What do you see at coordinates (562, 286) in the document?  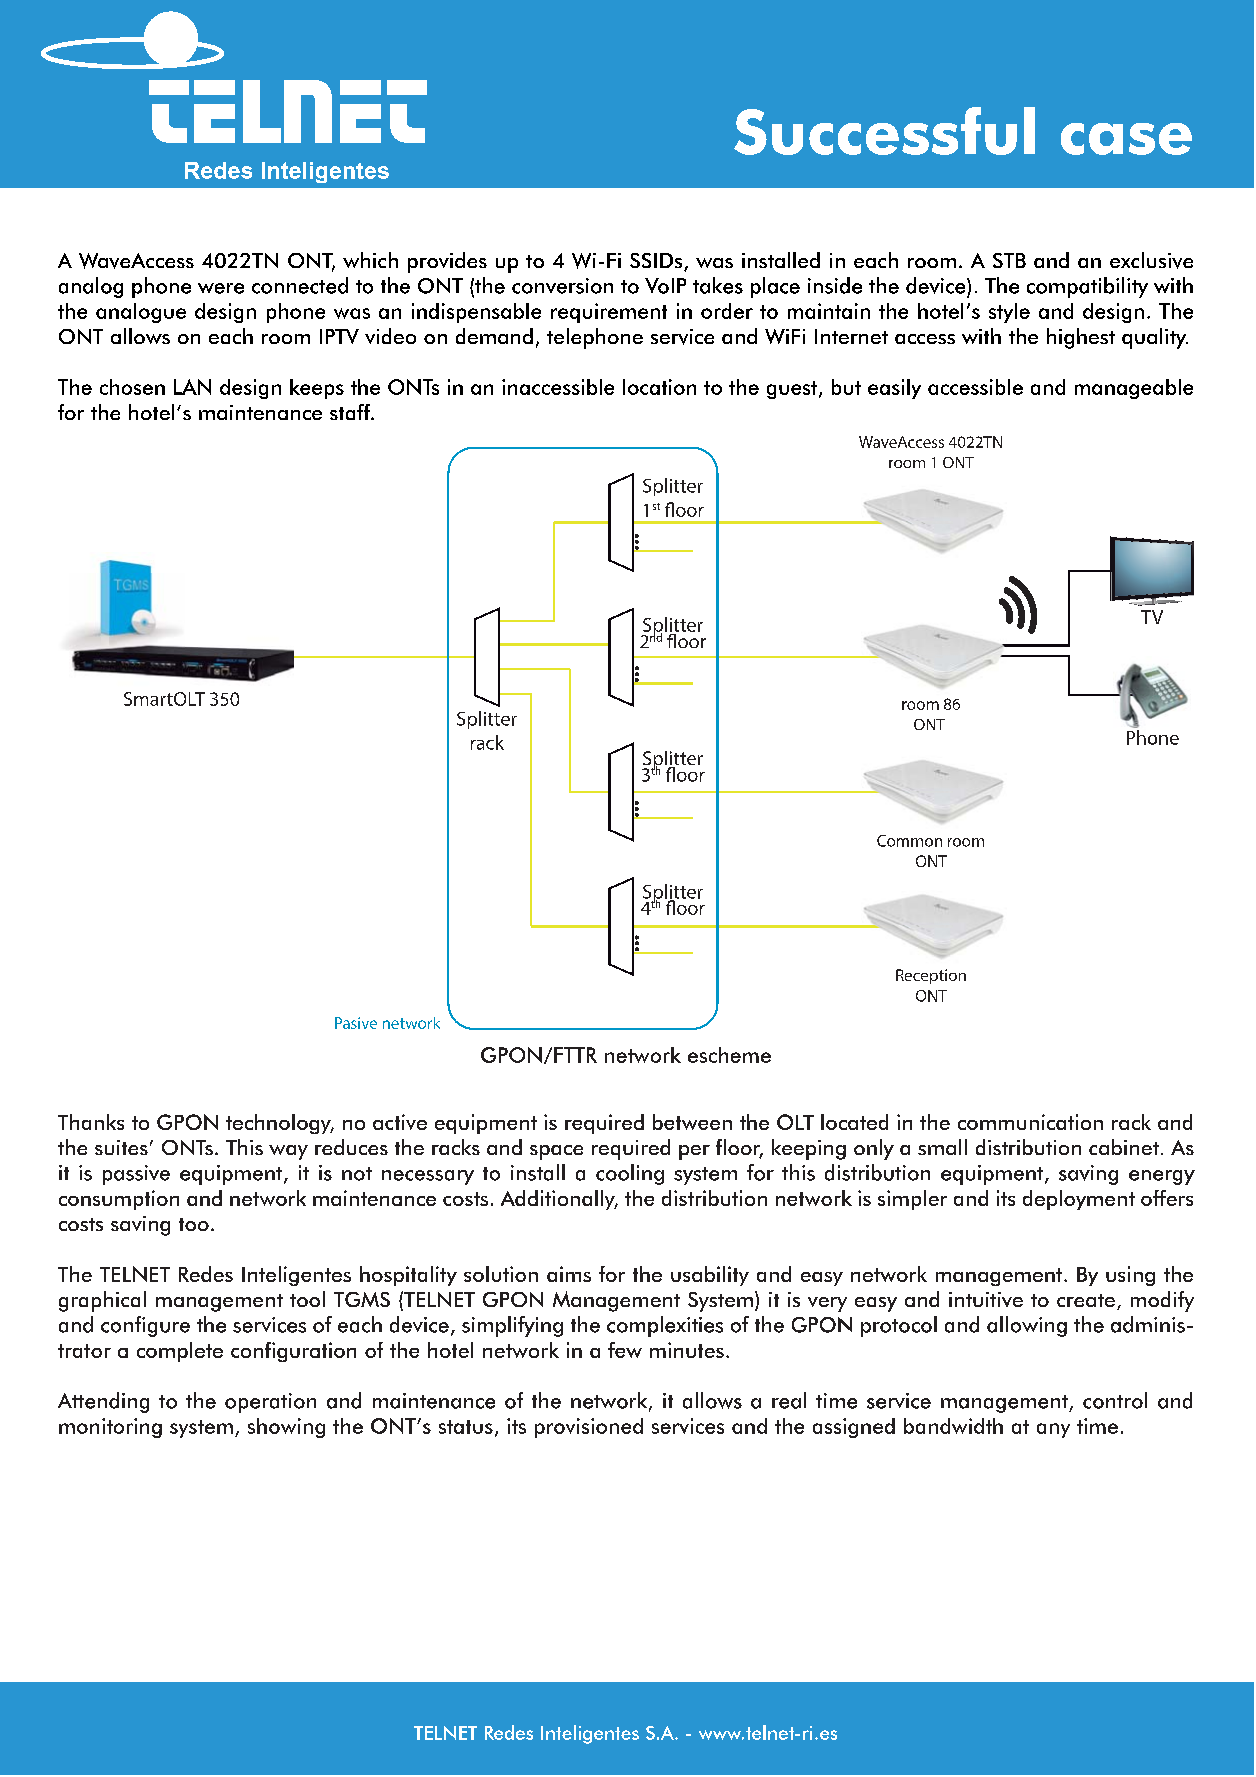 I see `conversion` at bounding box center [562, 286].
